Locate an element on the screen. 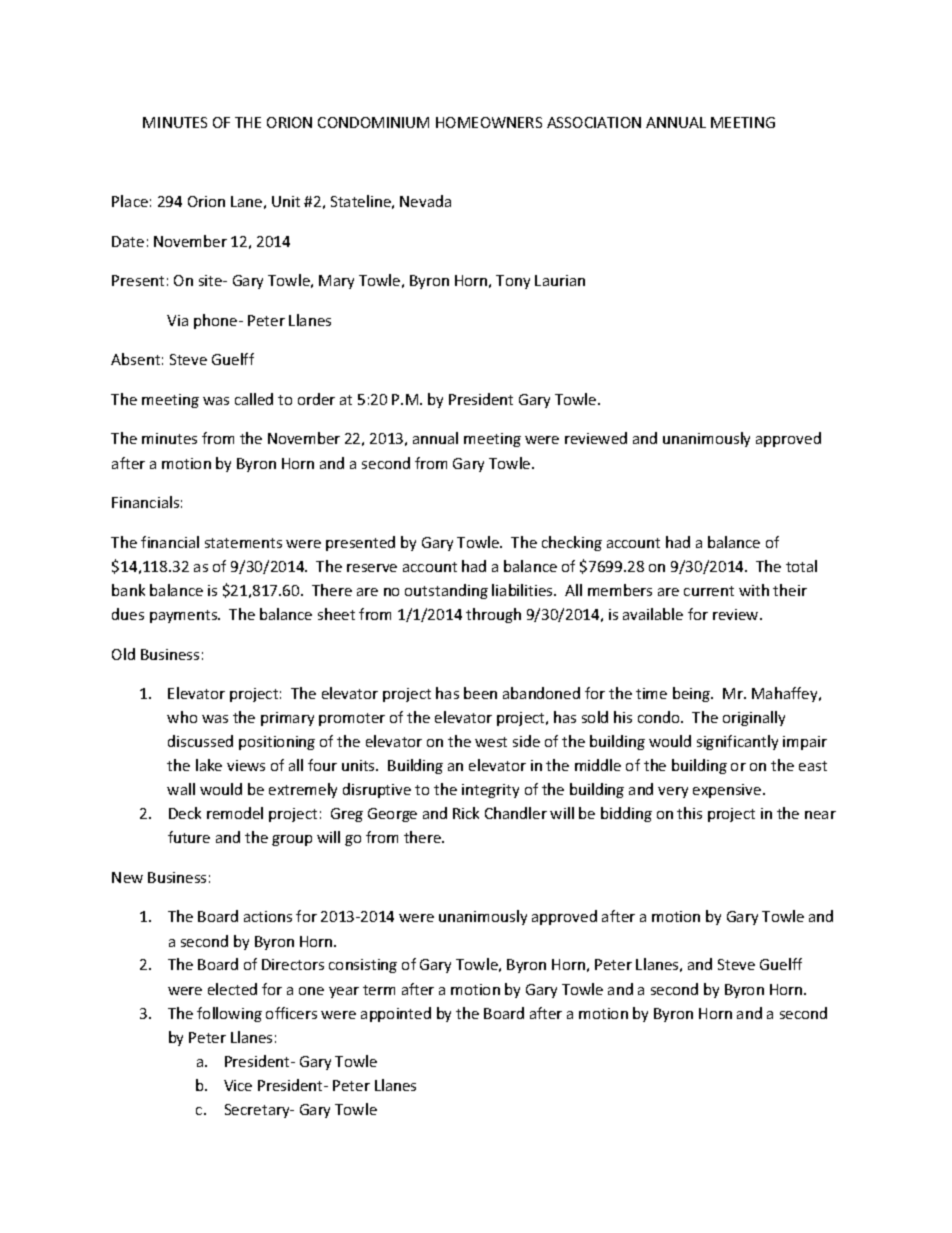 This screenshot has width=952, height=1233. this is located at coordinates (689, 813).
